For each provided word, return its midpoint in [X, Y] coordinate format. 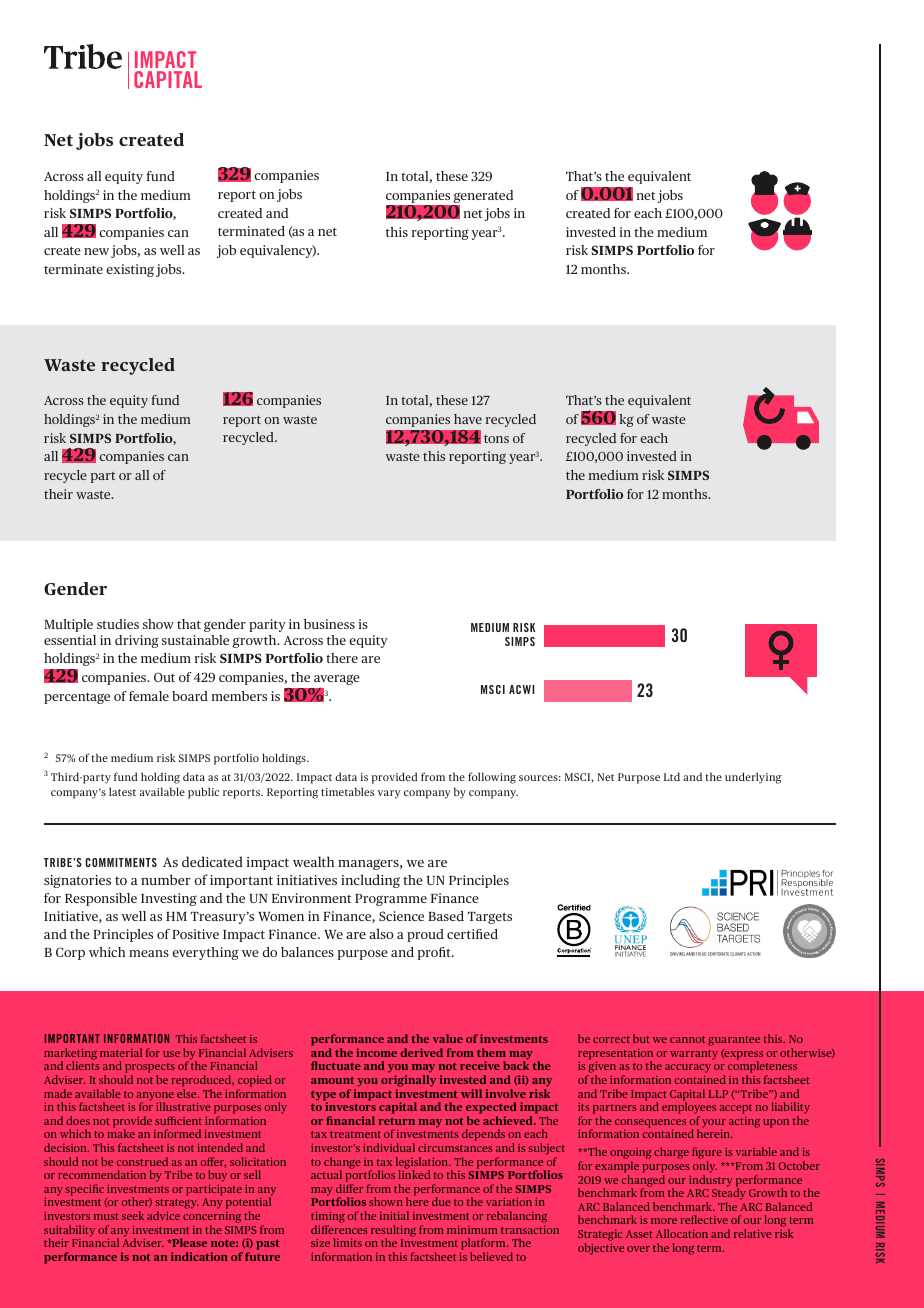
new [96, 251]
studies [118, 624]
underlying [753, 778]
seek [133, 1215]
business [329, 624]
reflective [704, 1219]
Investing [169, 899]
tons [496, 439]
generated [483, 196]
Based [446, 916]
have [468, 419]
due [441, 1201]
